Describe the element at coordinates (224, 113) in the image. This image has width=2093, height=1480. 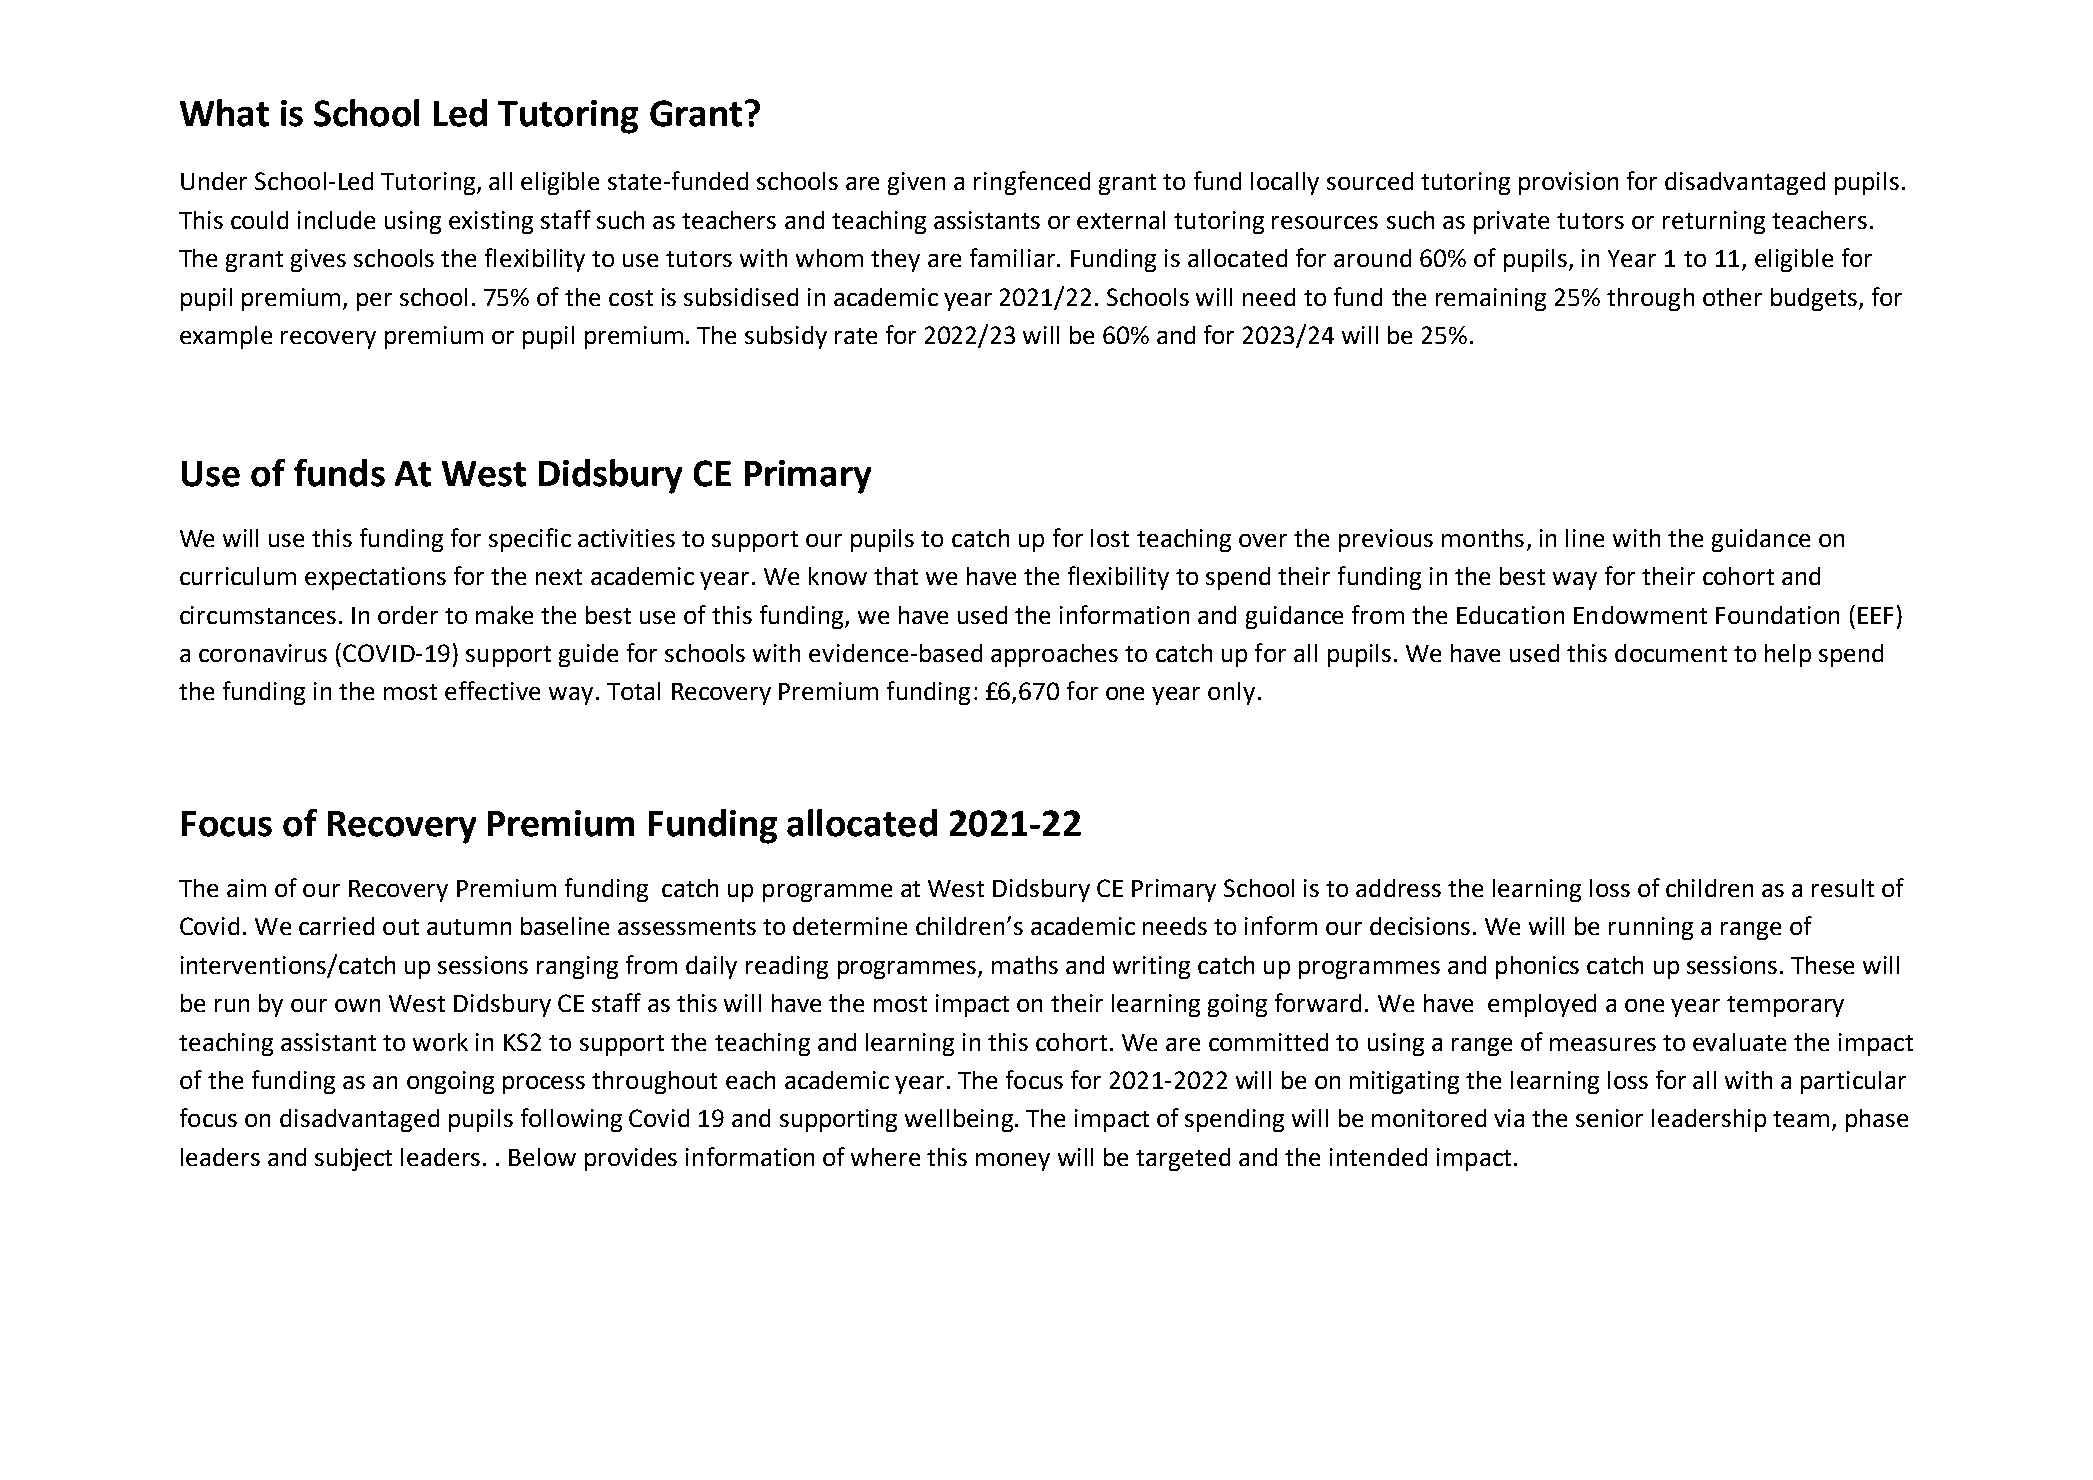
I see `What` at that location.
